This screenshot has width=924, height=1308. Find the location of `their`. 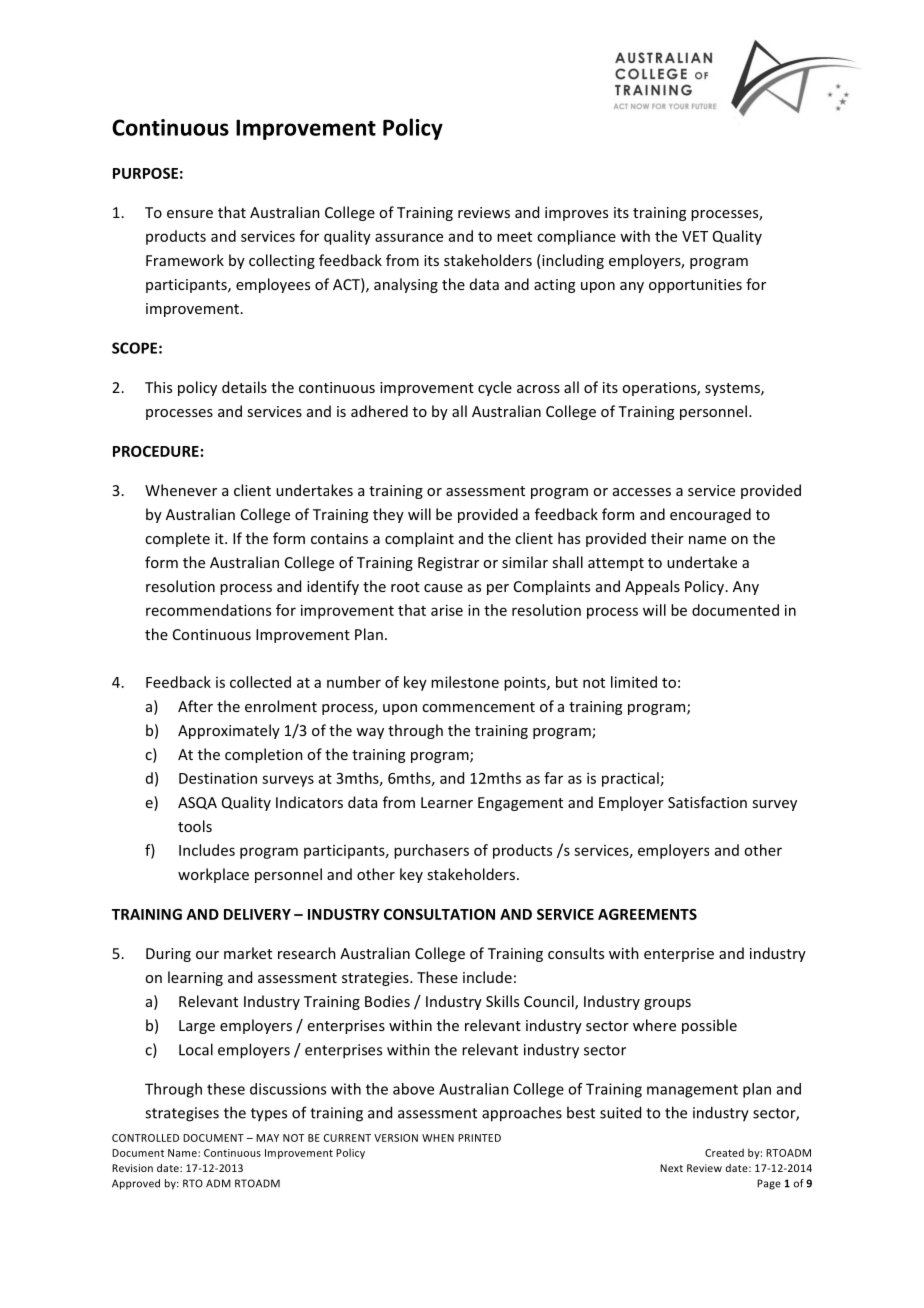

their is located at coordinates (667, 538).
